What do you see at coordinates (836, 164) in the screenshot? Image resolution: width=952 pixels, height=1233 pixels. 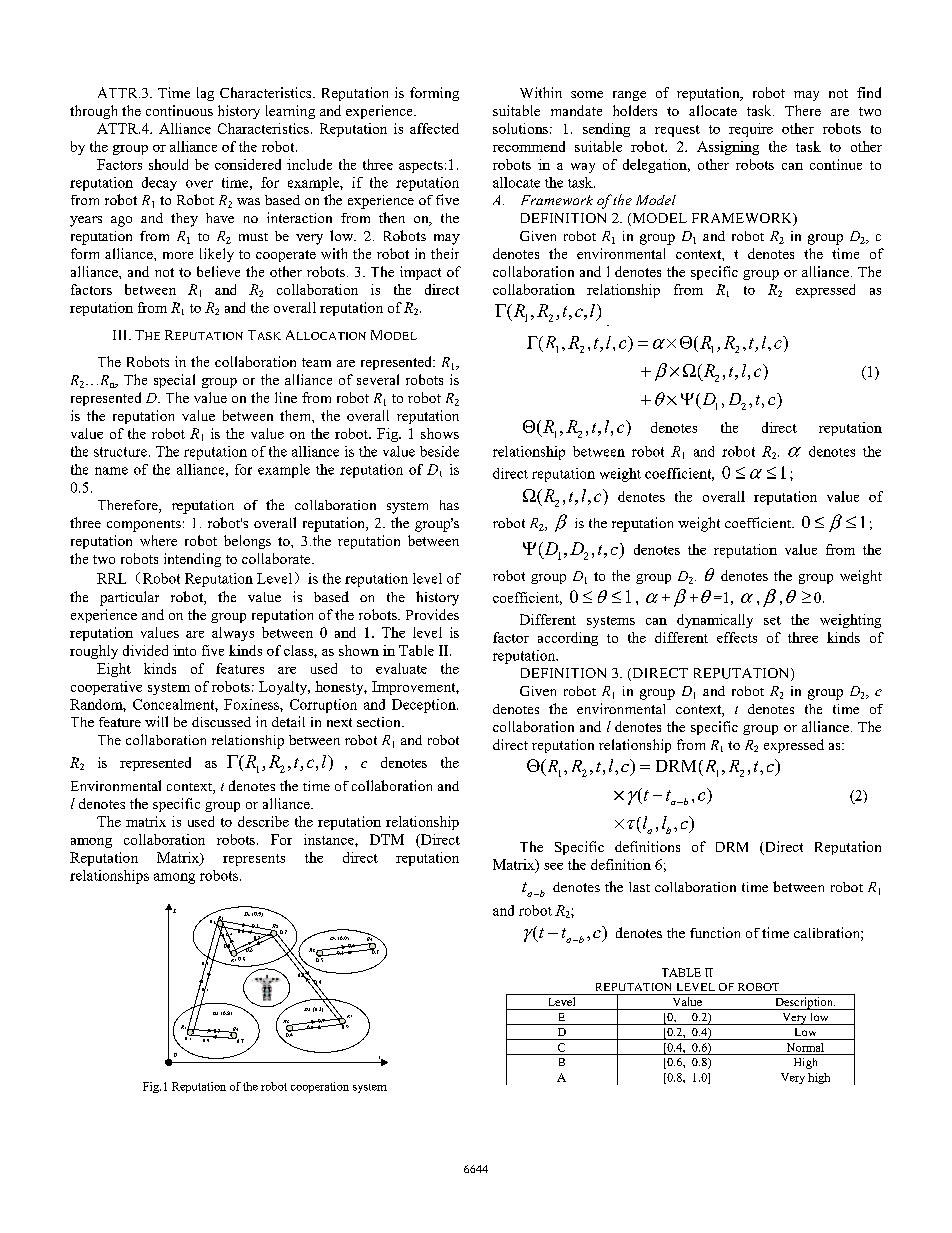 I see `continue` at bounding box center [836, 164].
